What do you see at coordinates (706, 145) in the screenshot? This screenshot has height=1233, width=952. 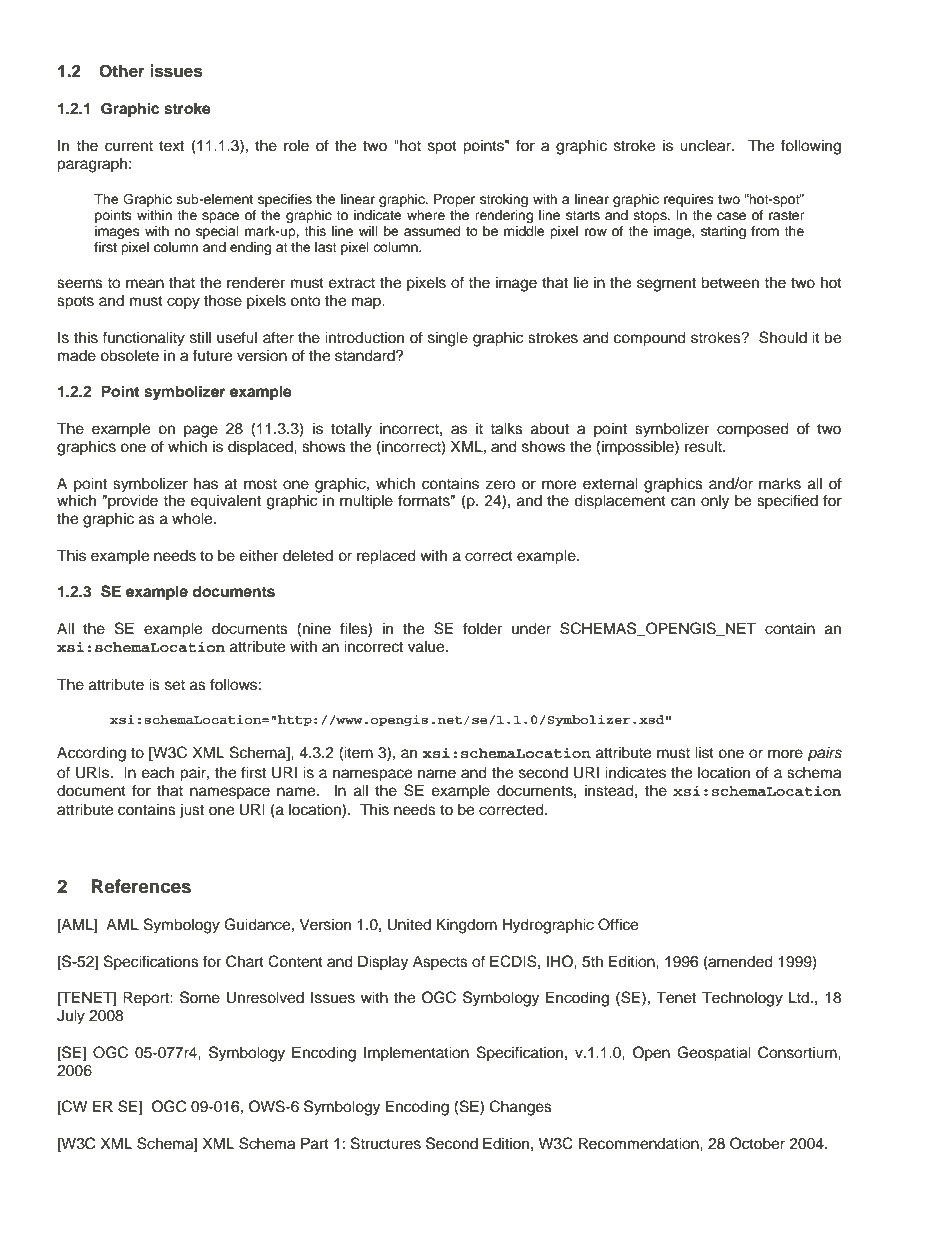 I see `unclear` at bounding box center [706, 145].
